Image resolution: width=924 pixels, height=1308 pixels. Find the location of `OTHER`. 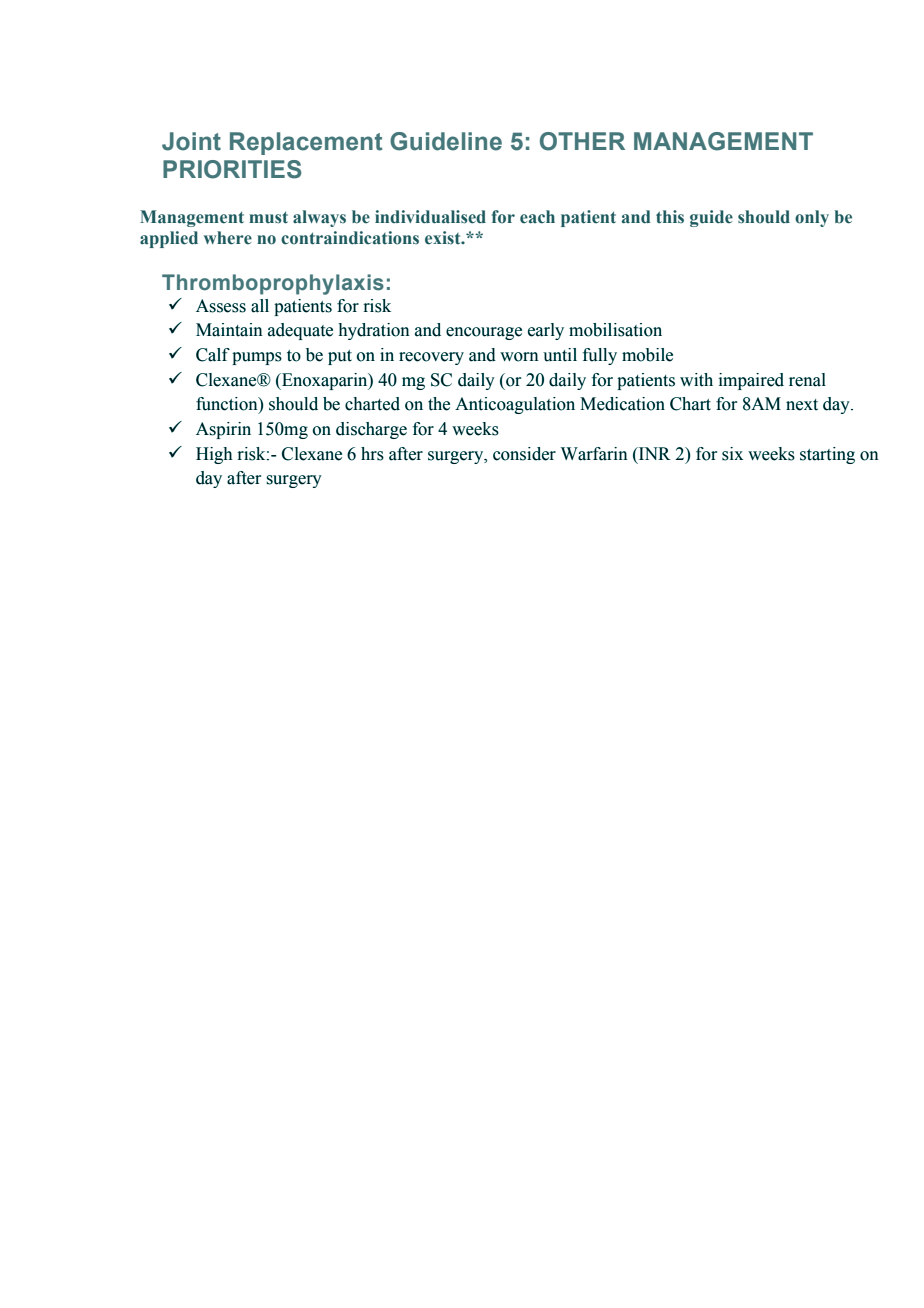

OTHER is located at coordinates (582, 141).
